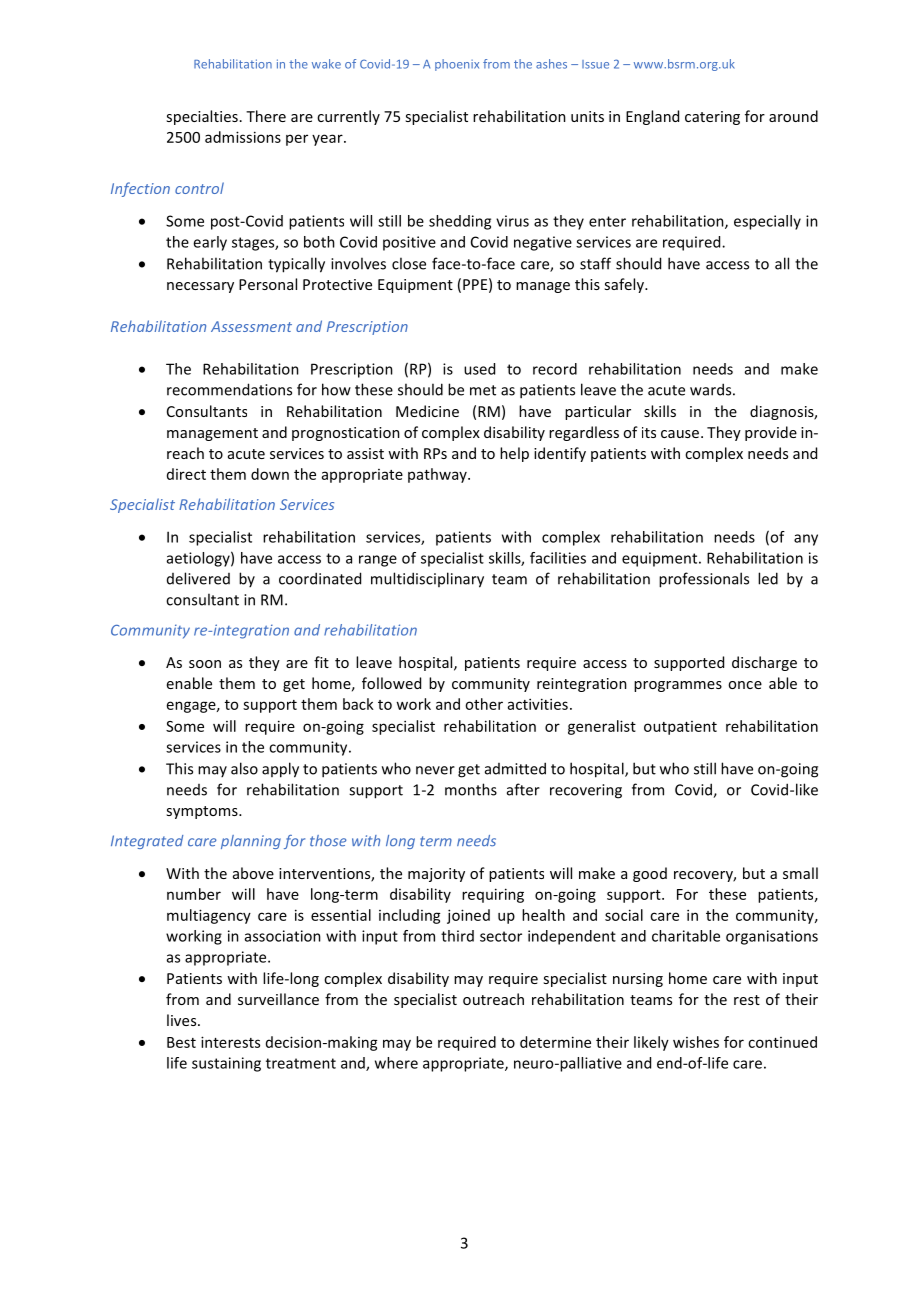  Describe the element at coordinates (198, 578) in the page. I see `delivered` at that location.
